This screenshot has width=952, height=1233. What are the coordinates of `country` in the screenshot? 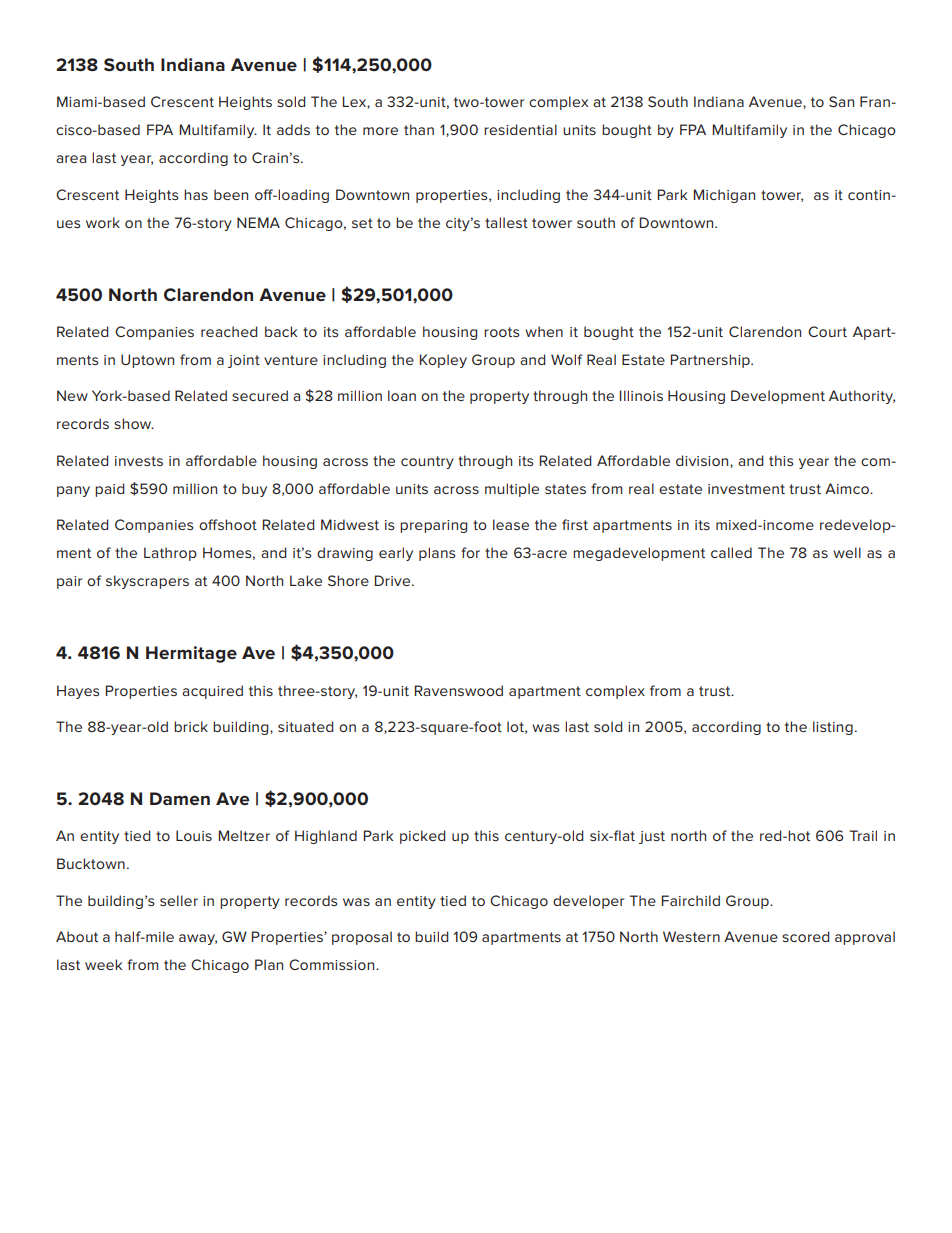 It's located at (427, 462).
